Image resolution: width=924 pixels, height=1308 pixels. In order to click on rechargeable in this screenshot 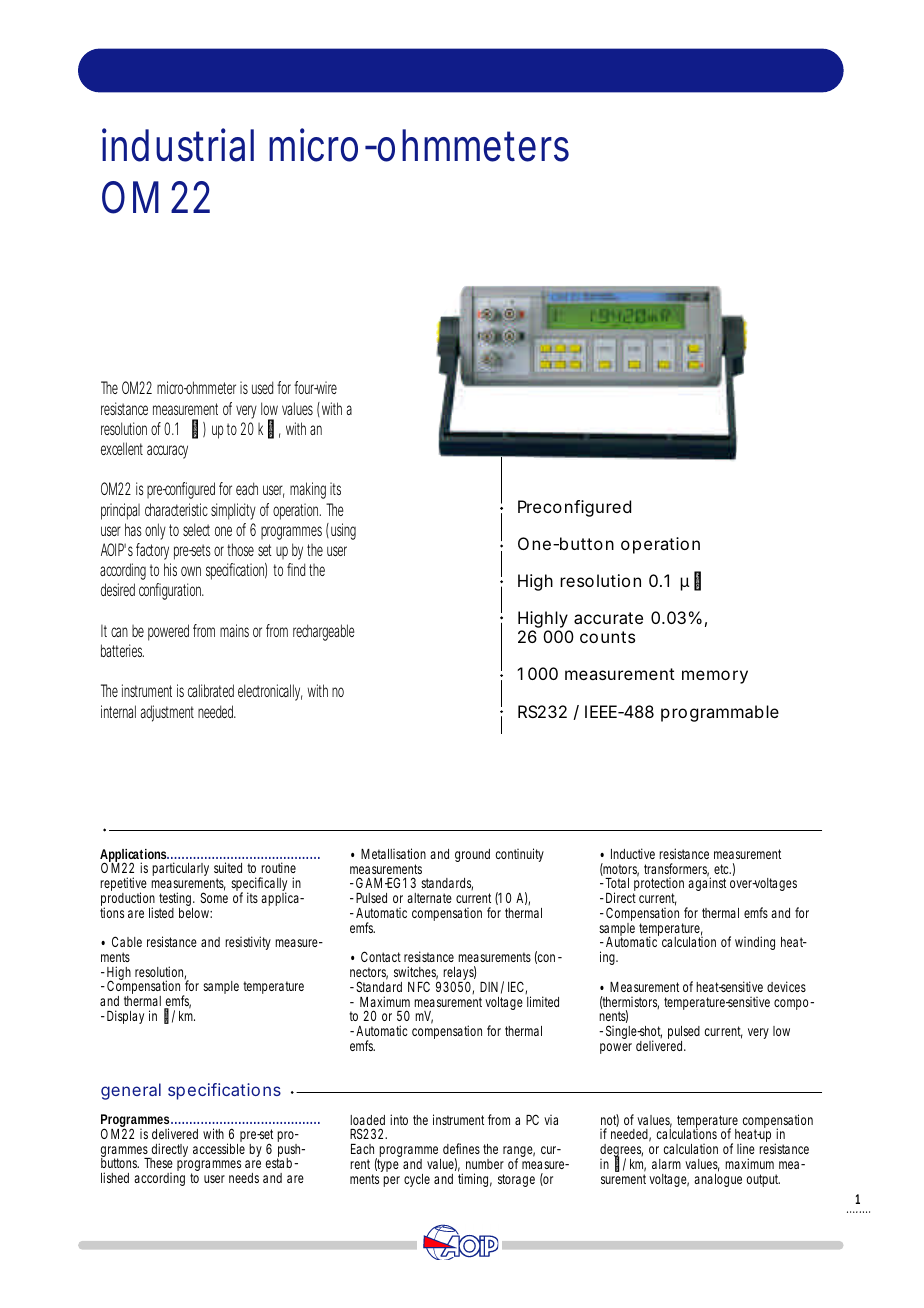, I will do `click(324, 632)`.
